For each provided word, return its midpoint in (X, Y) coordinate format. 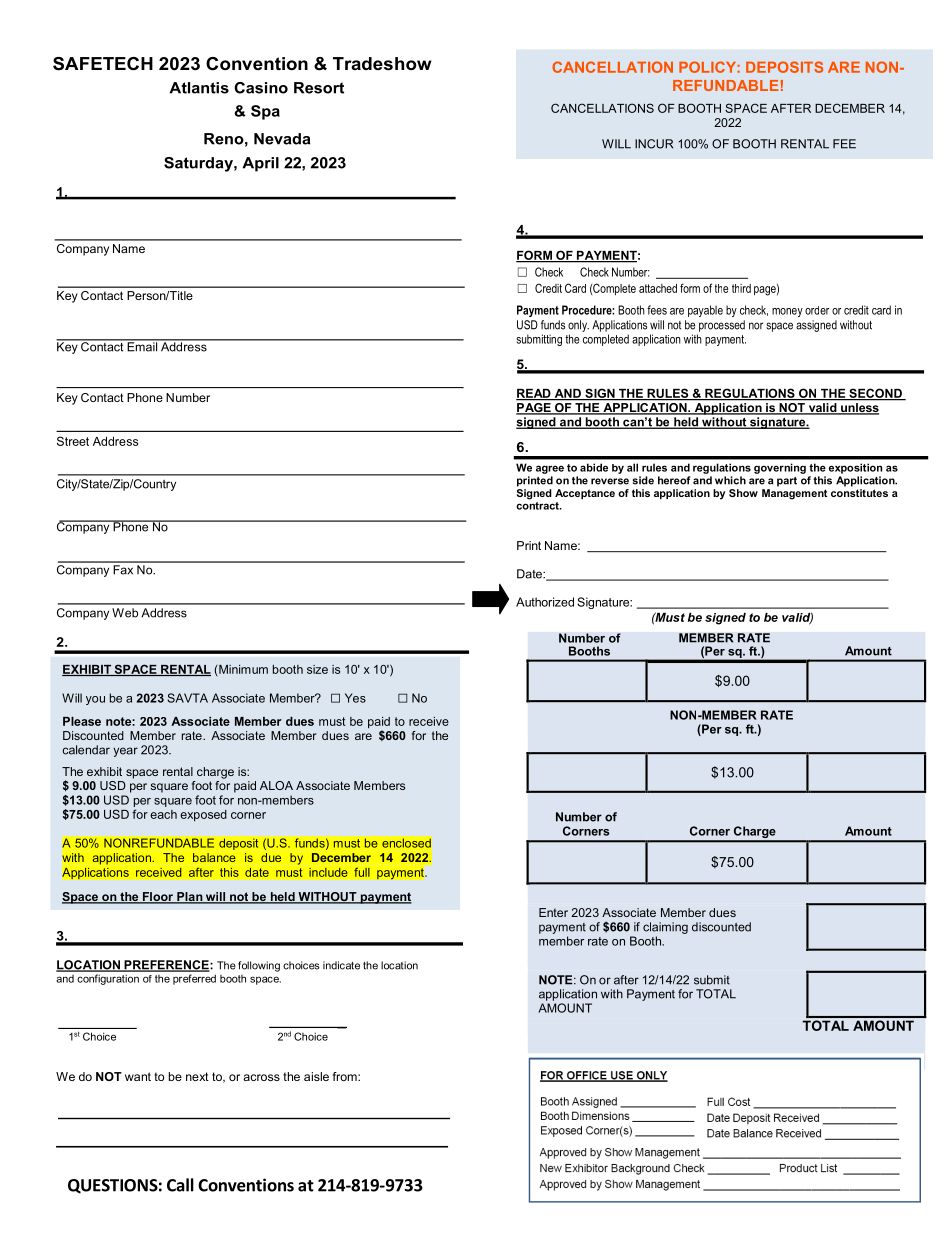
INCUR (654, 144)
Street (73, 441)
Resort (319, 88)
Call (180, 1185)
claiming (665, 928)
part (787, 482)
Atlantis (199, 88)
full (362, 872)
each (163, 814)
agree (550, 469)
